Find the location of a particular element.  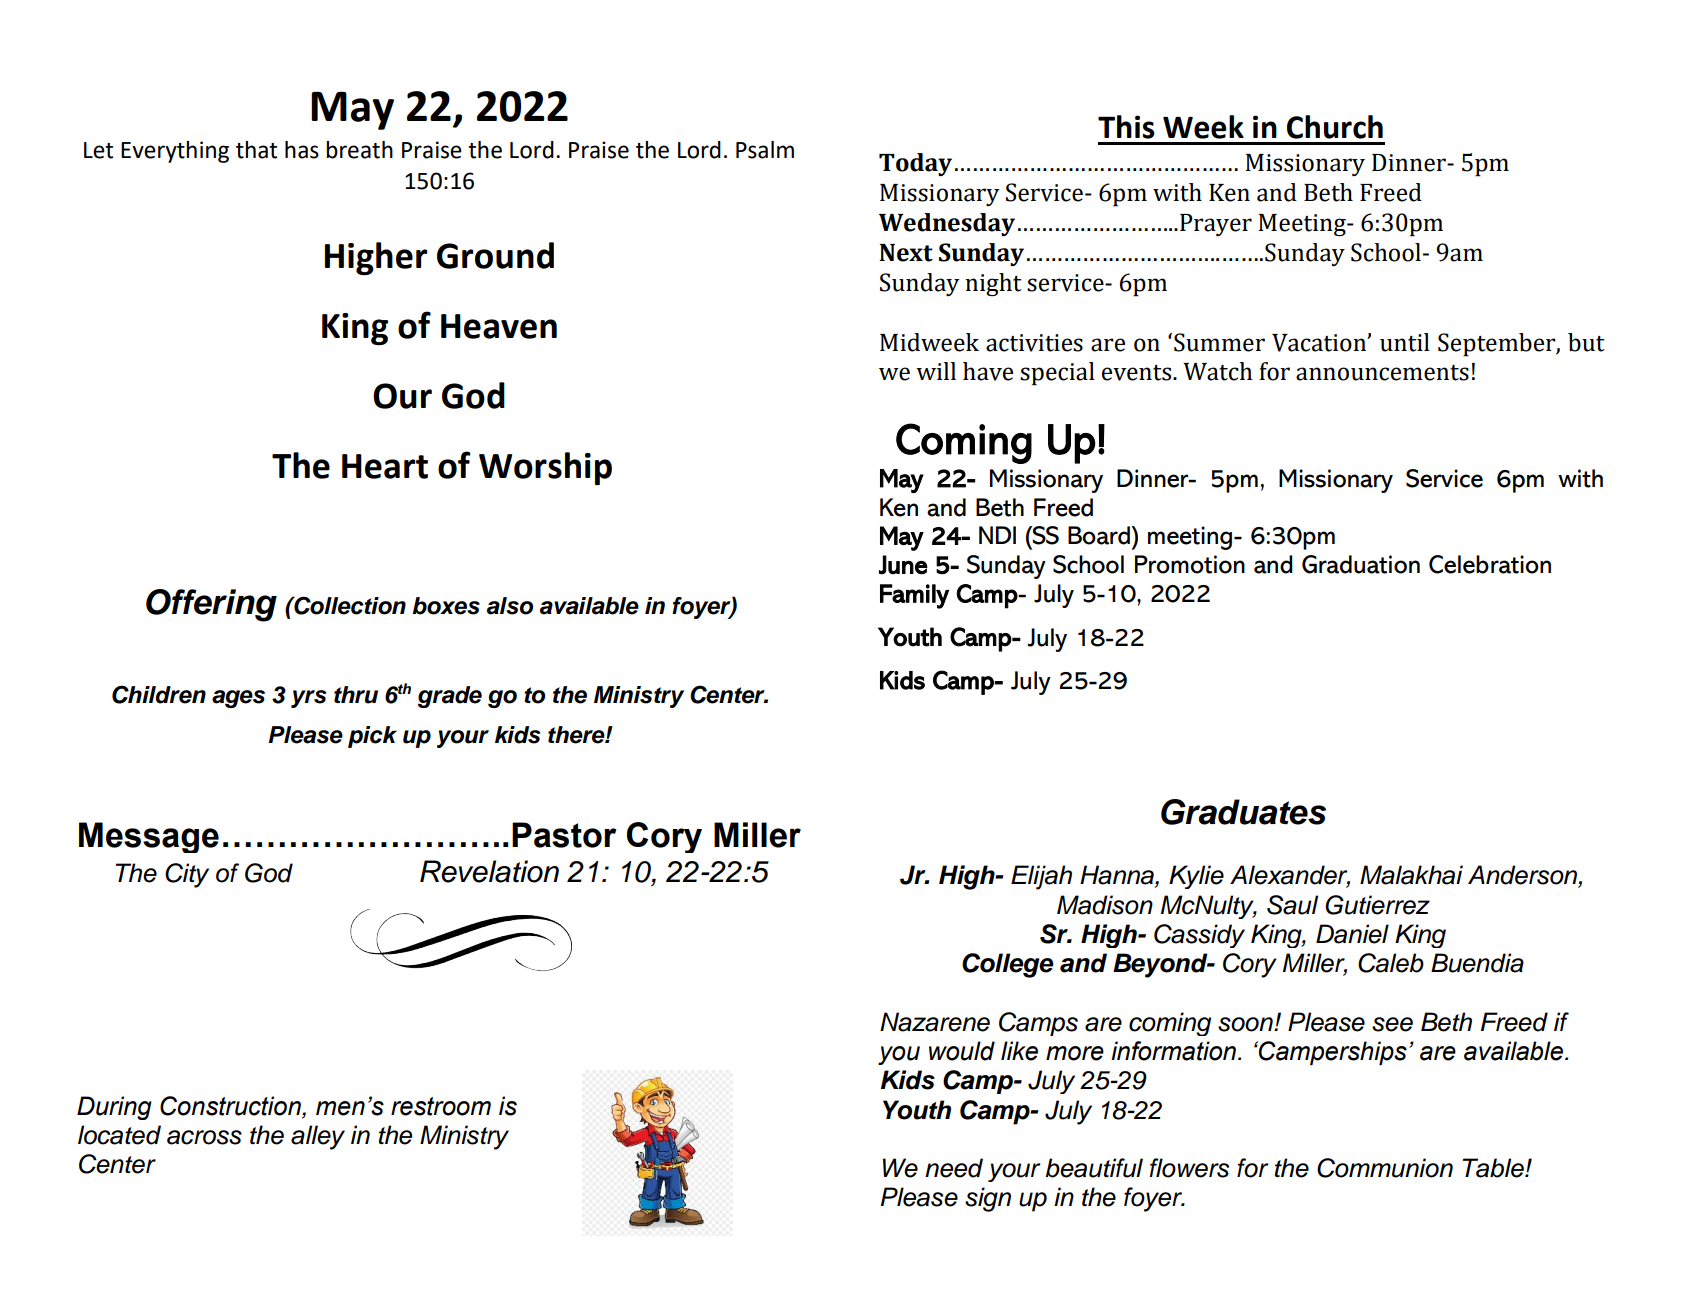

Gutierrez is located at coordinates (1377, 905).
